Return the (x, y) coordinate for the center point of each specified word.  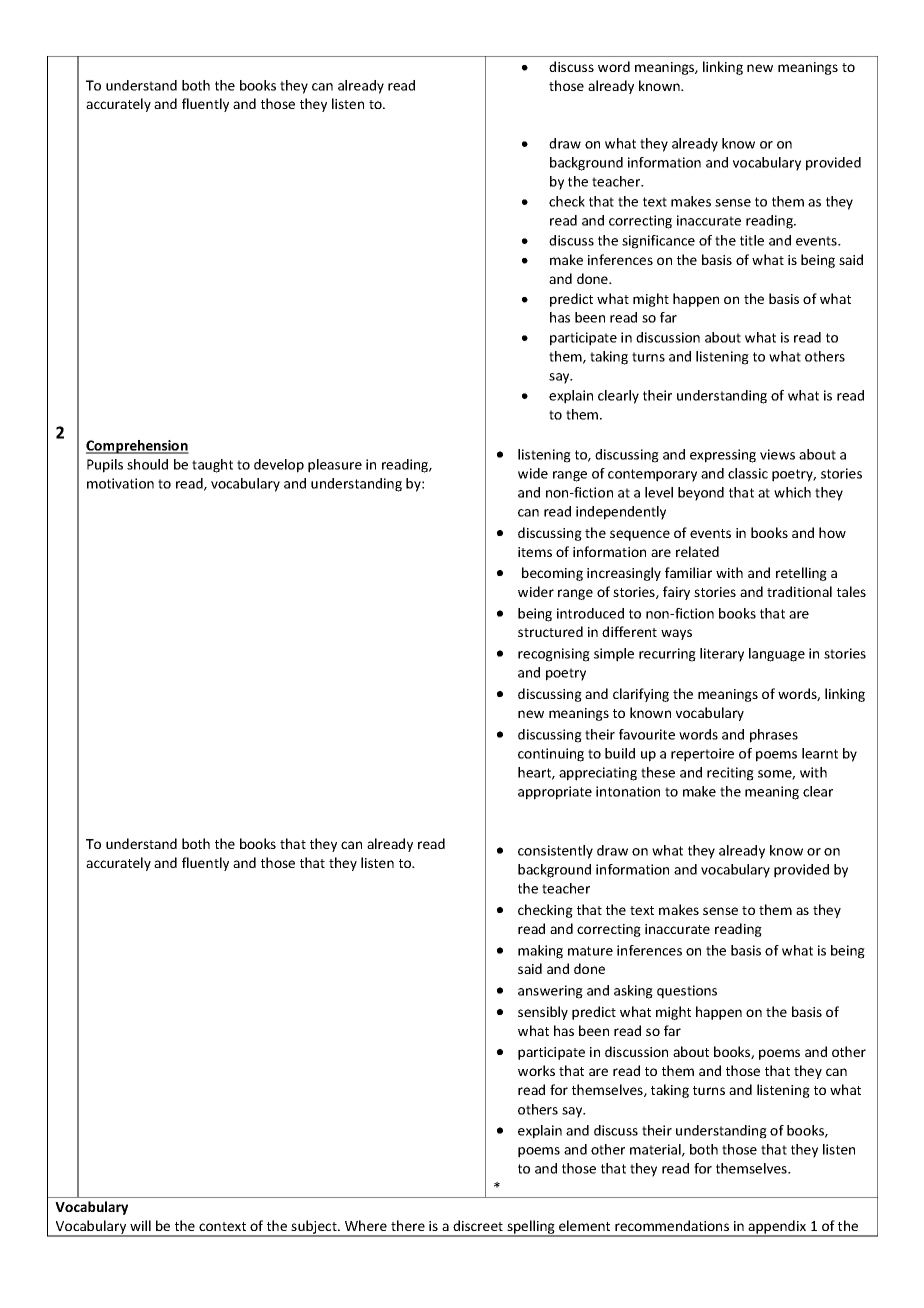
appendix (778, 1228)
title (752, 240)
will (140, 1225)
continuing (551, 755)
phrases (774, 736)
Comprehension (137, 447)
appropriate (555, 793)
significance (658, 242)
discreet (478, 1225)
